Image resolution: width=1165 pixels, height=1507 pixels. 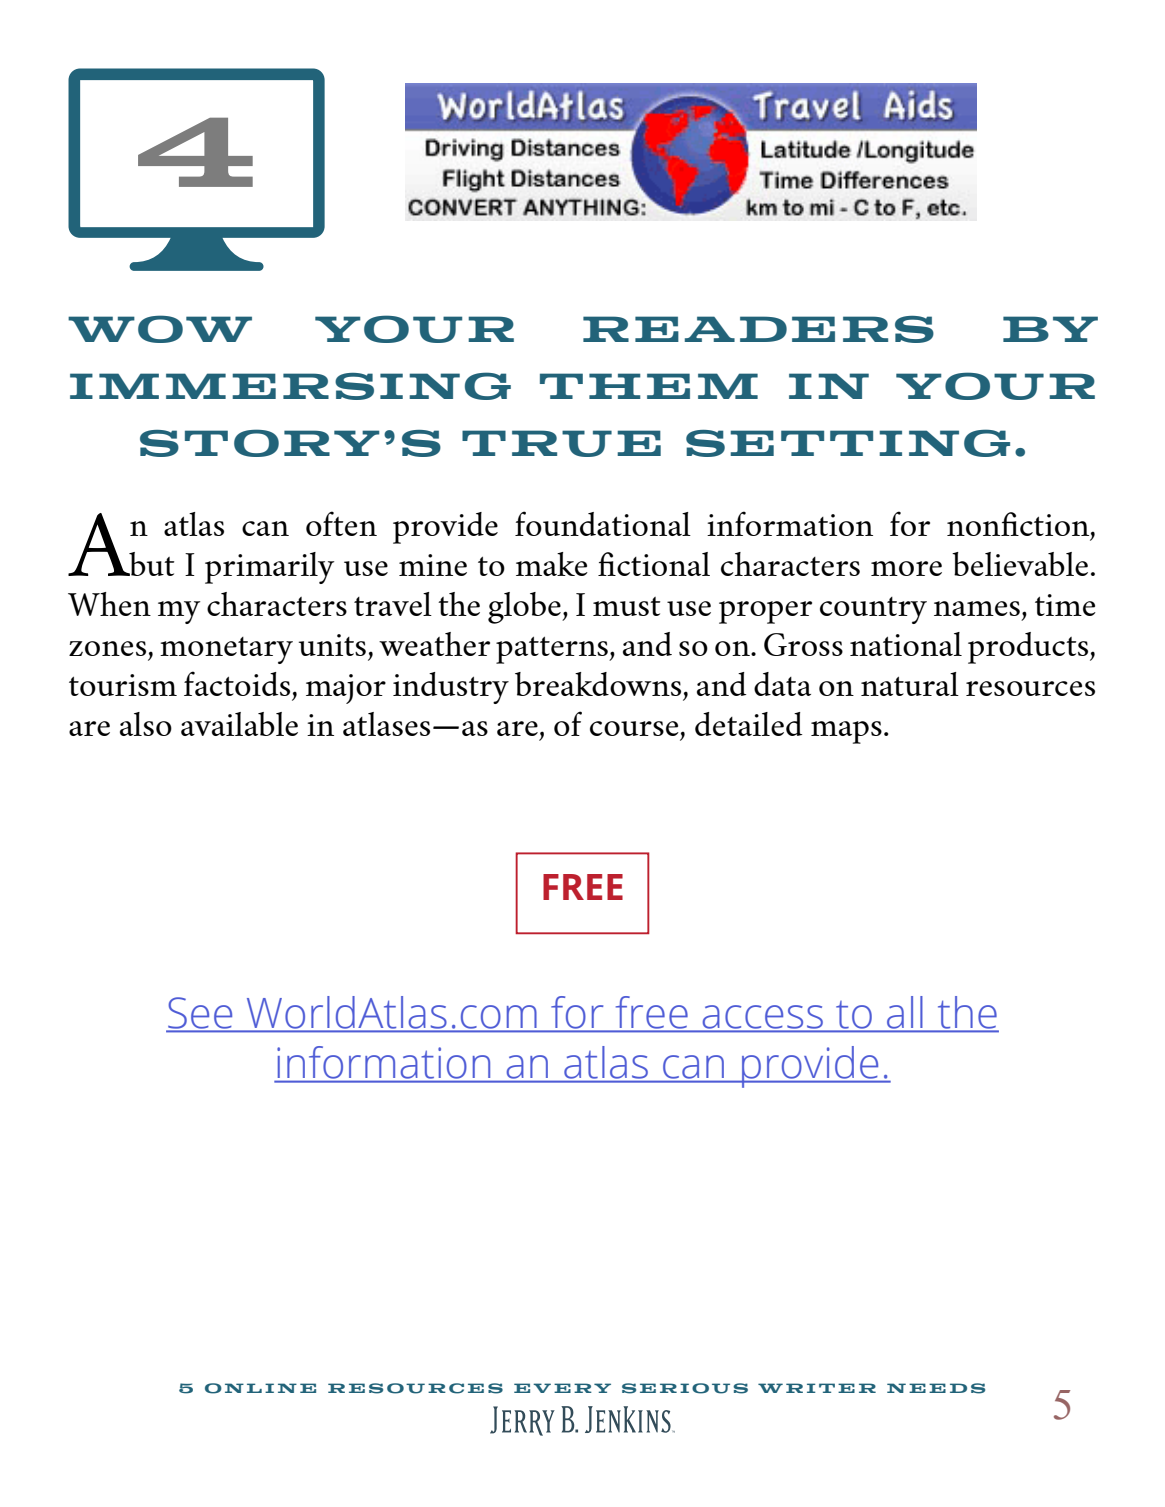 I want to click on breakdowns, so click(x=598, y=684).
